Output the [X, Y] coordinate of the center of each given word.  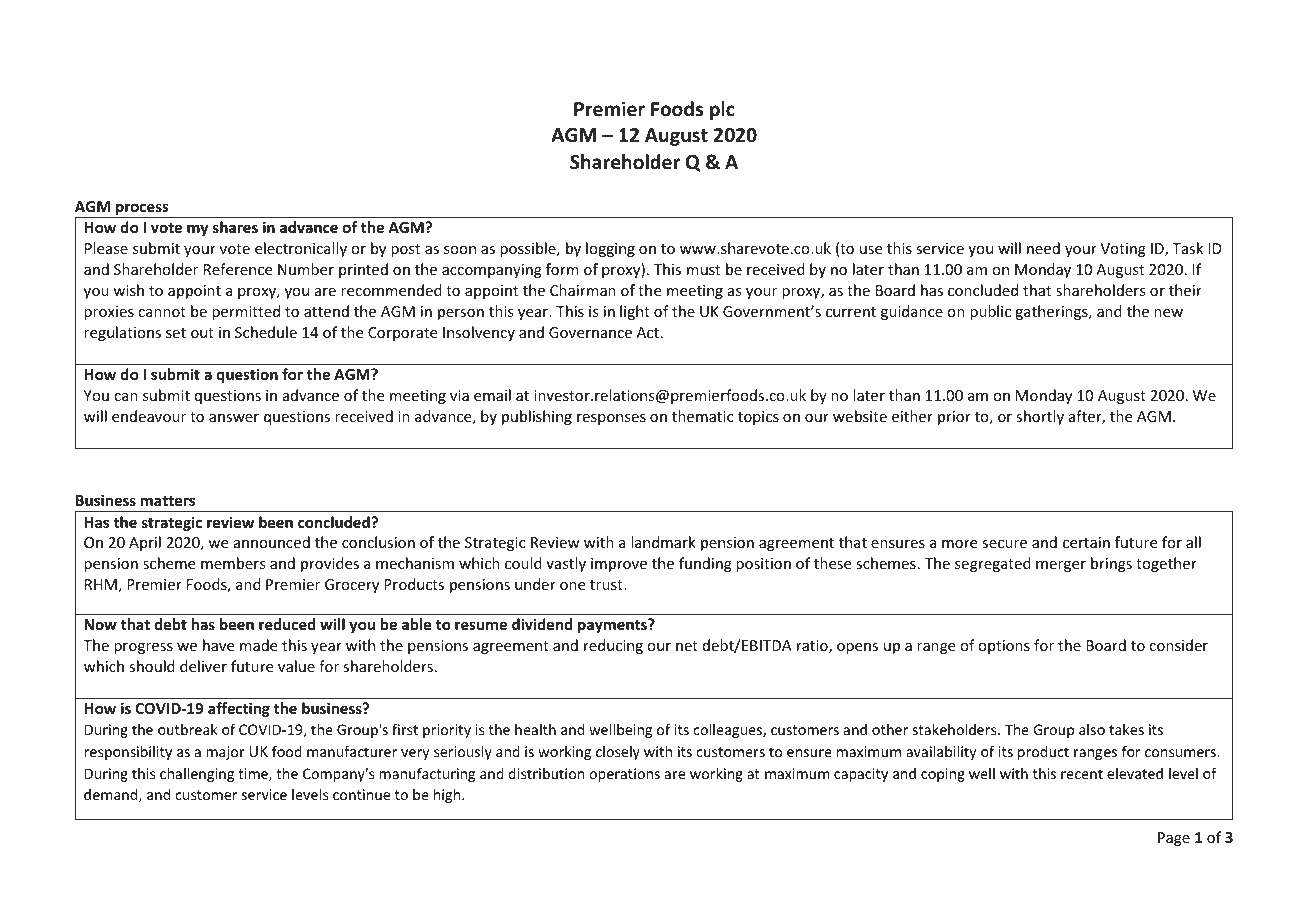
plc [722, 110]
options [1004, 647]
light [635, 312]
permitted [246, 312]
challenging [197, 775]
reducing [613, 646]
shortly [1040, 417]
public [990, 312]
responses [611, 419]
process [142, 210]
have [218, 645]
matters [168, 501]
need [1043, 248]
